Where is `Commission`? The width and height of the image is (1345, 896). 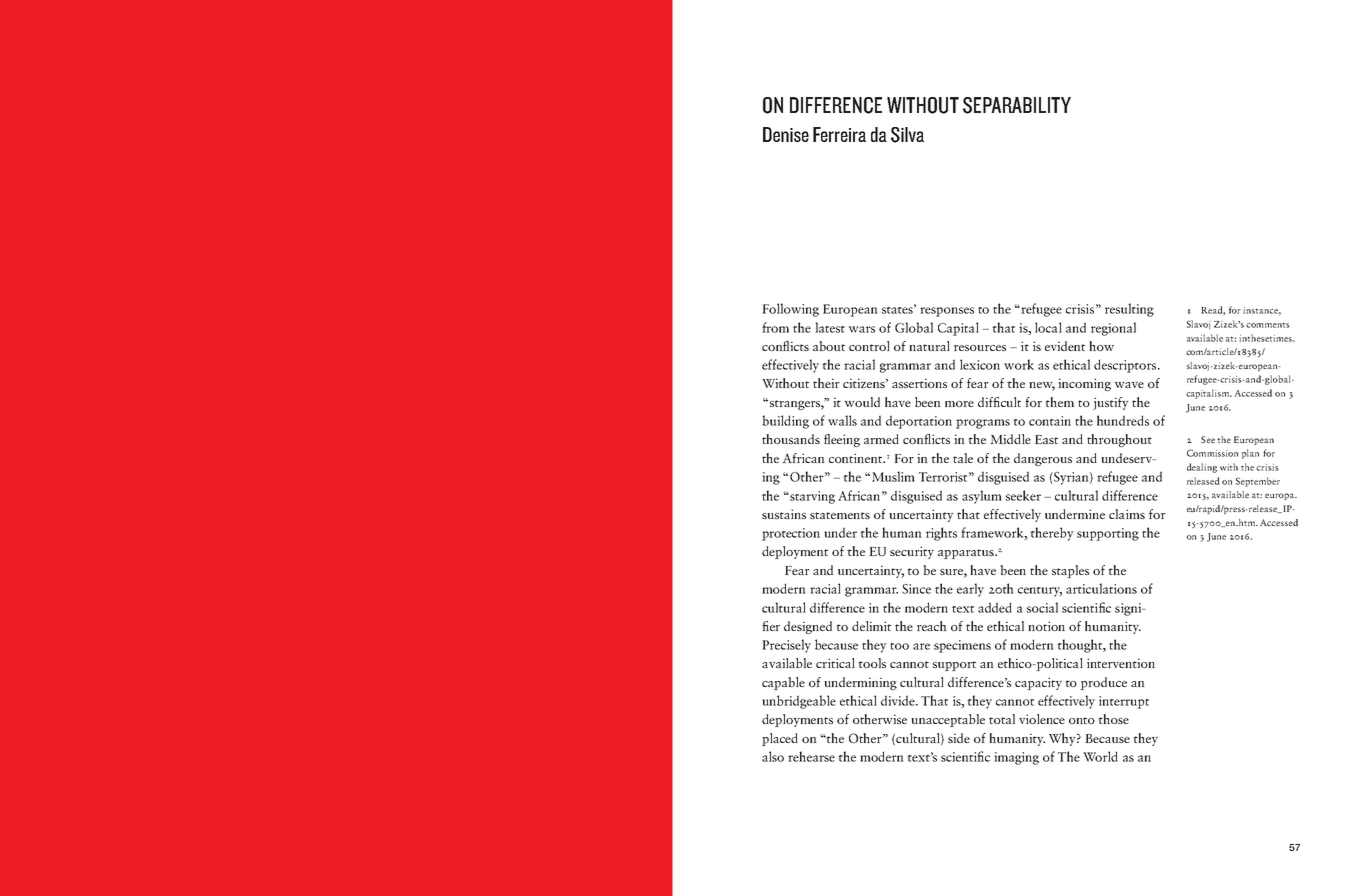
Commission is located at coordinates (1212, 453).
